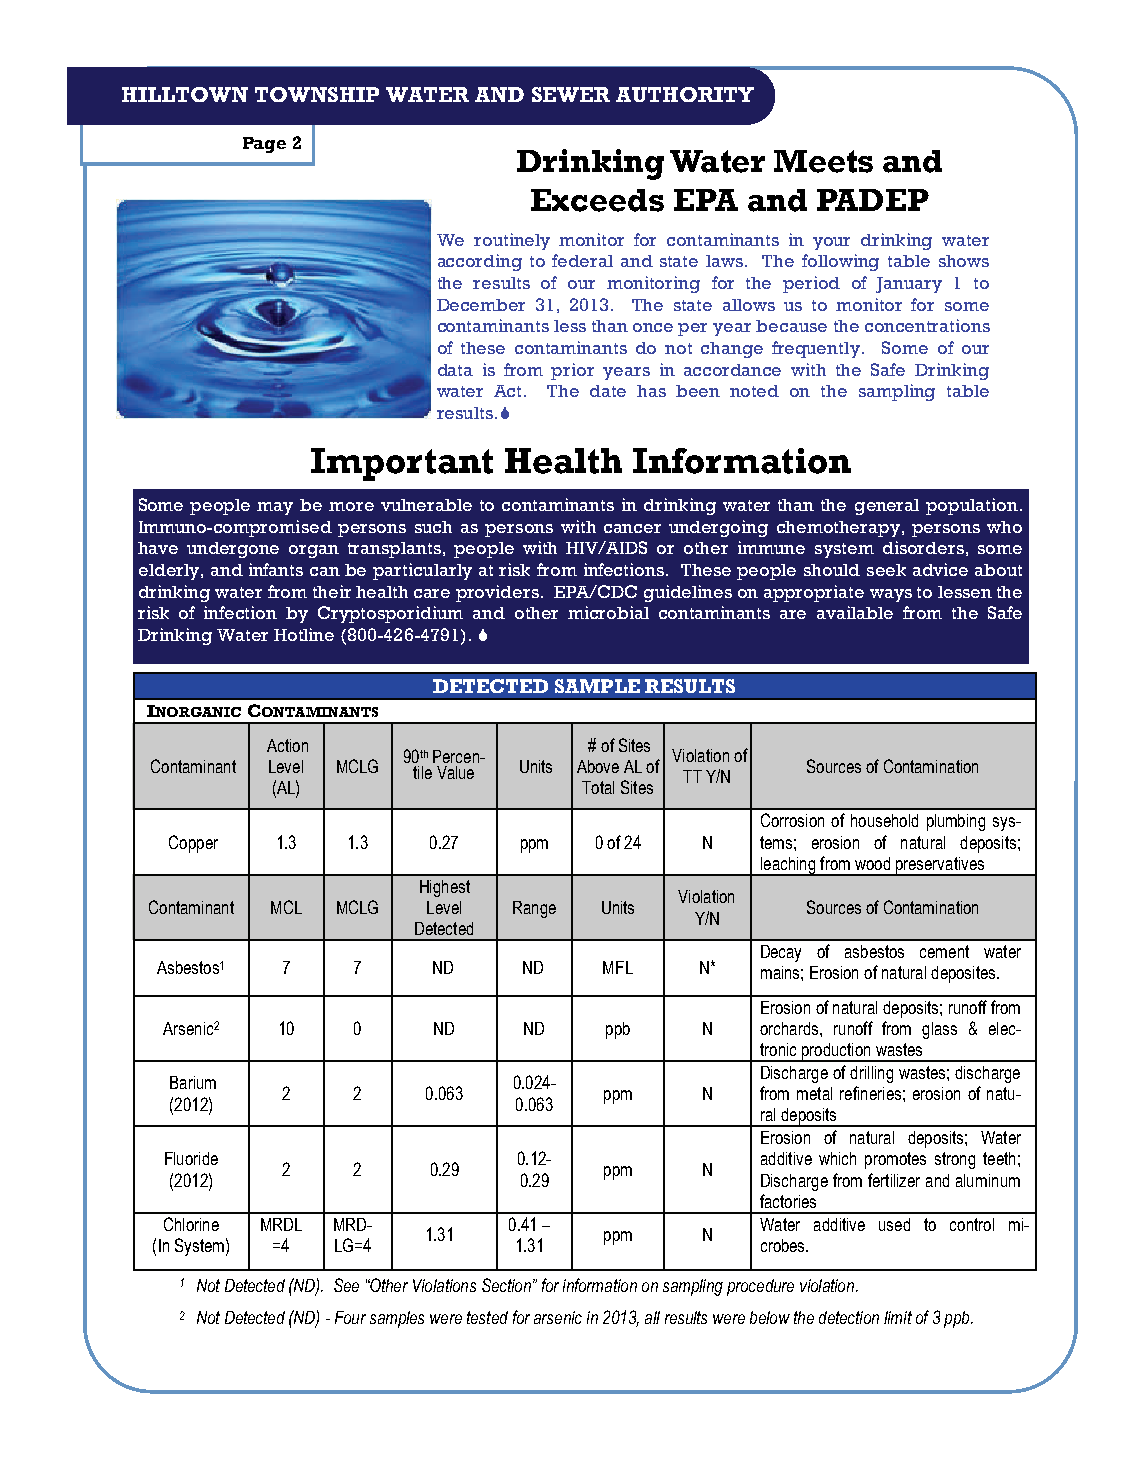 The height and width of the screenshot is (1460, 1128). I want to click on SEWER, so click(571, 94).
